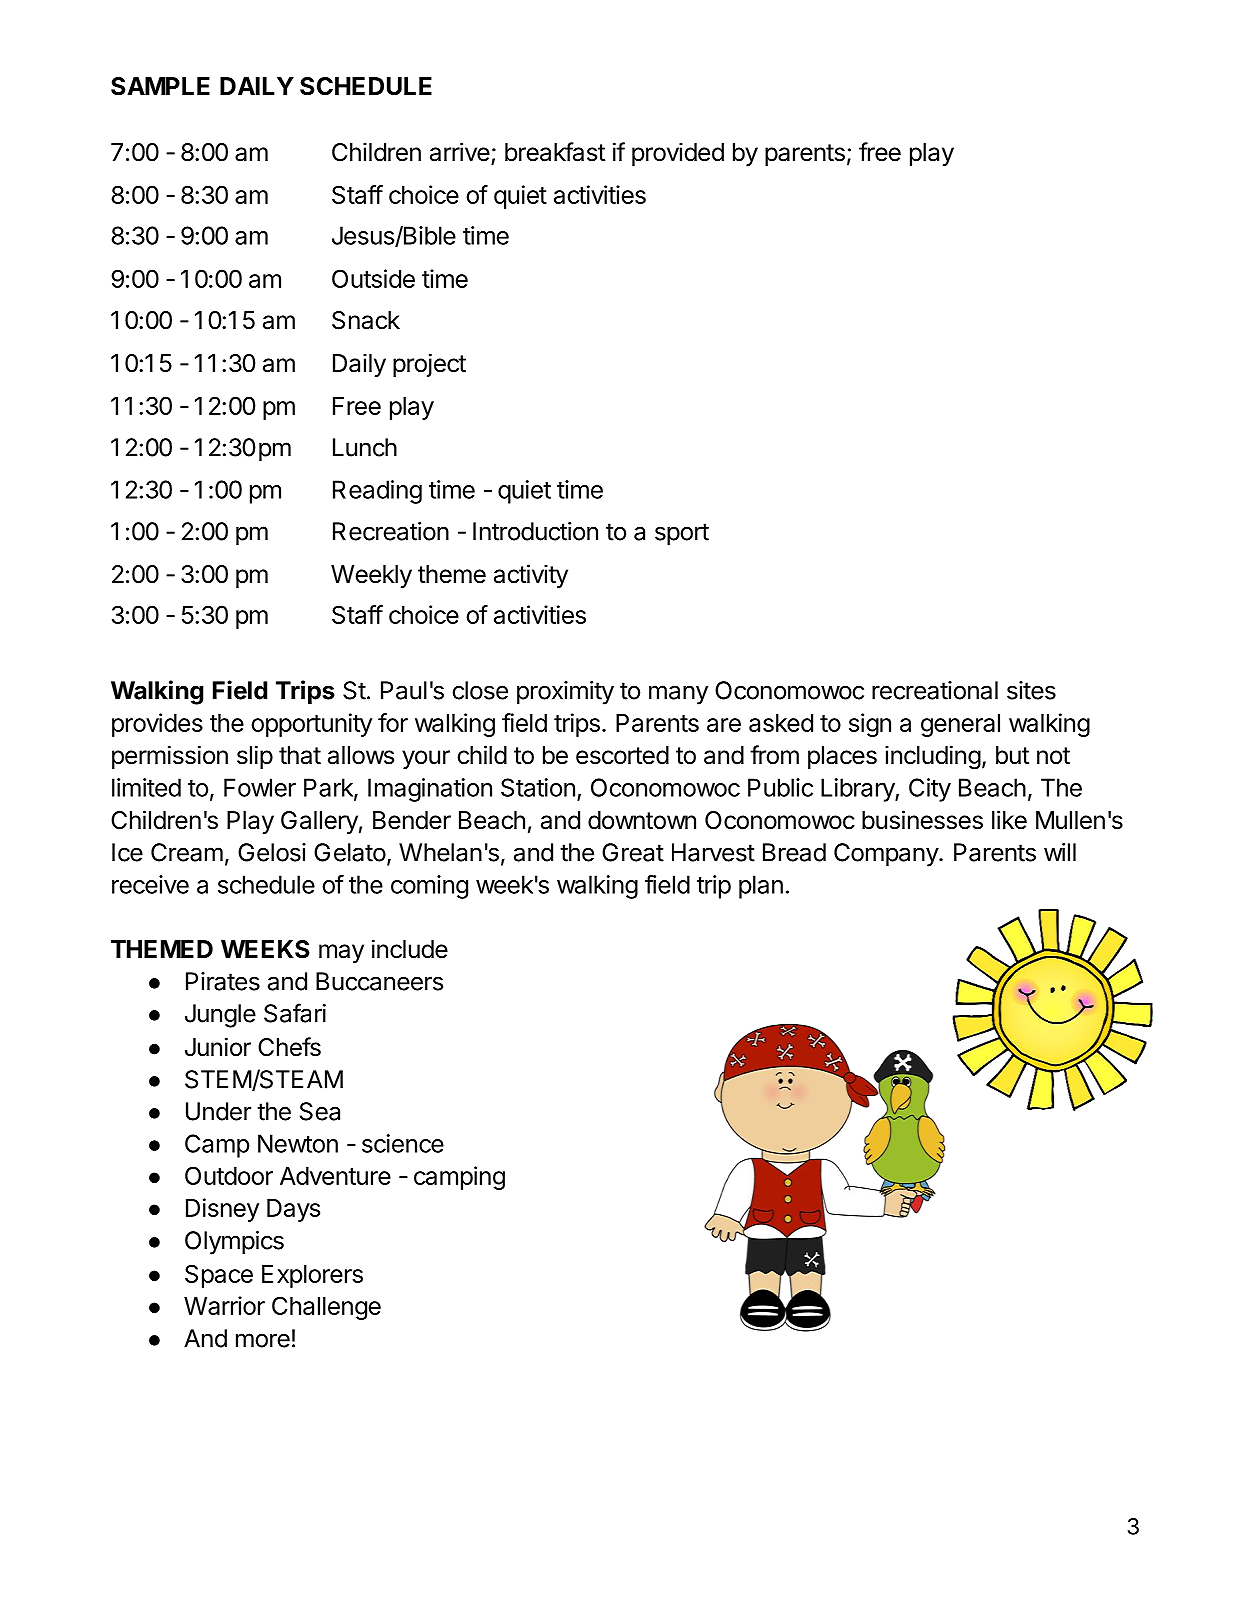 Image resolution: width=1250 pixels, height=1617 pixels. Describe the element at coordinates (341, 953) in the screenshot. I see `may` at that location.
